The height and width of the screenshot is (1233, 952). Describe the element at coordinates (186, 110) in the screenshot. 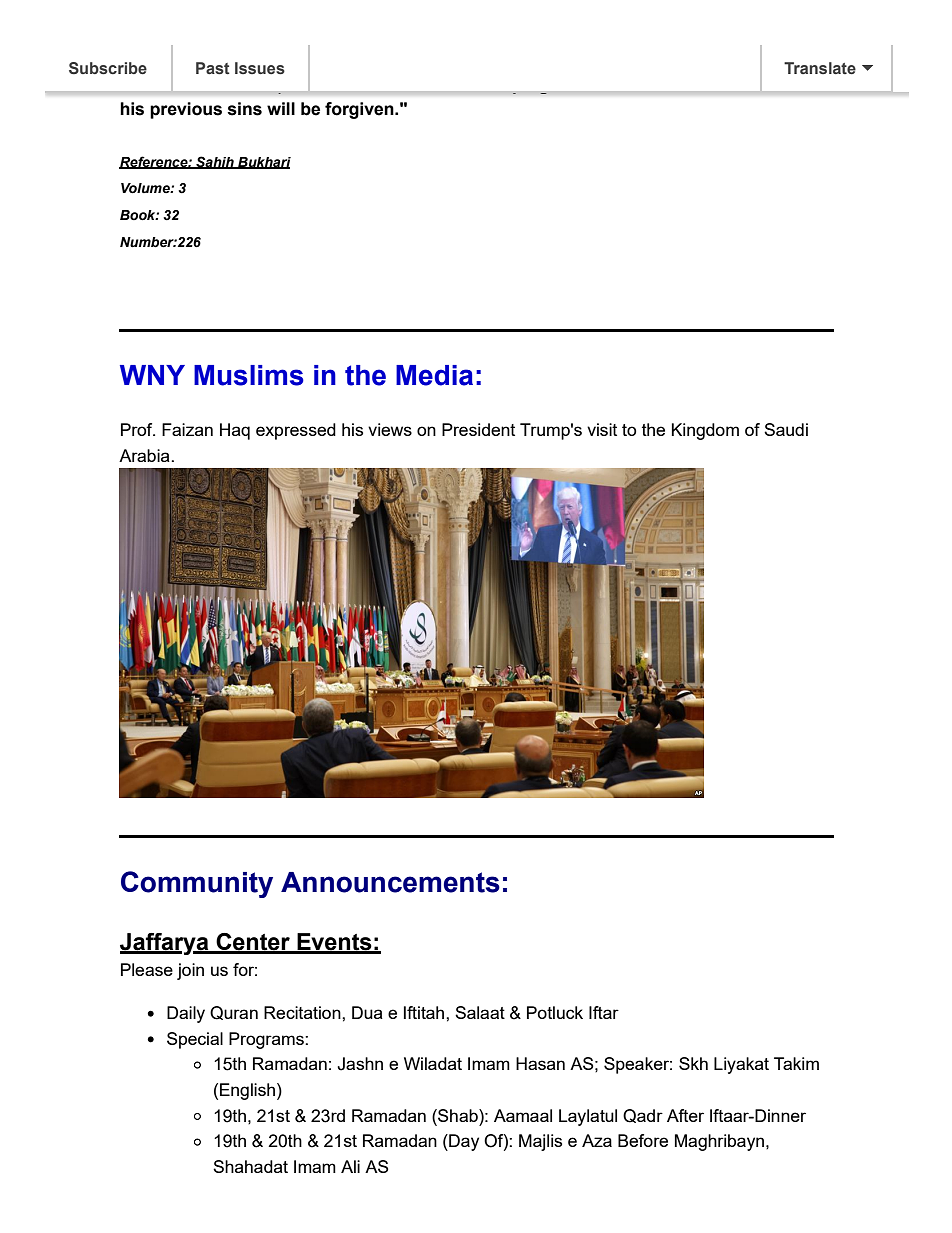

I see `previous` at that location.
